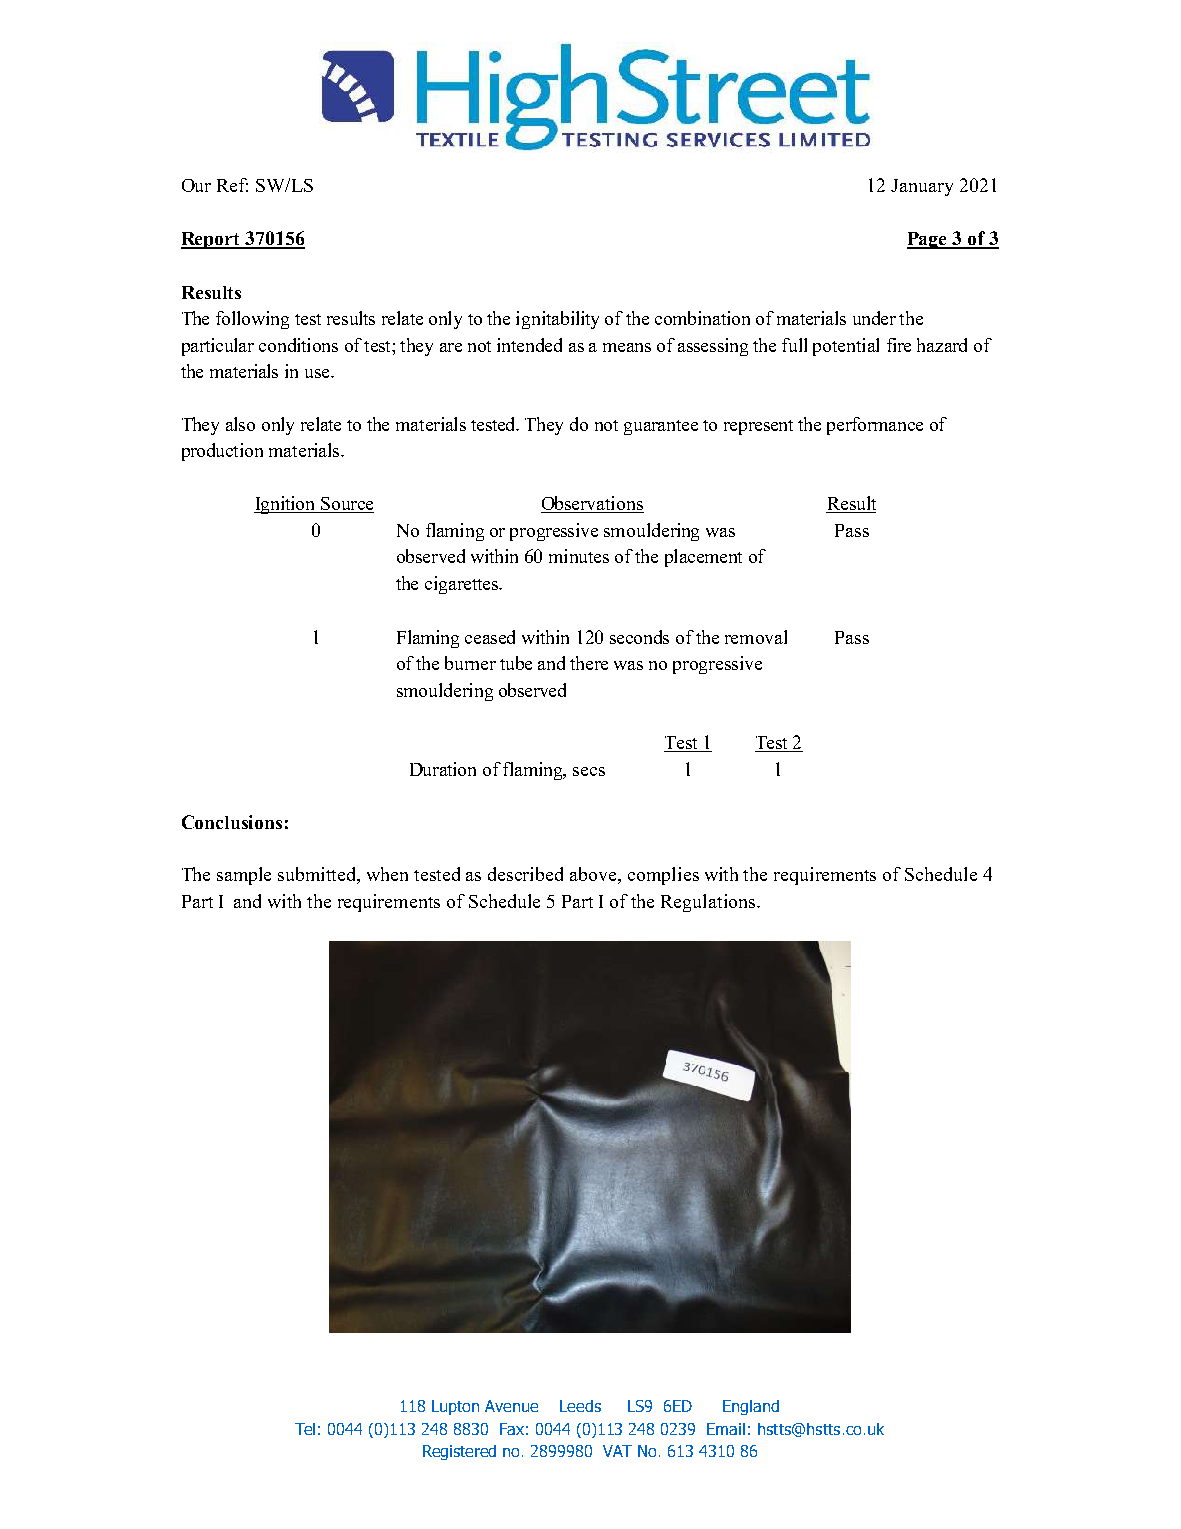 This screenshot has width=1181, height=1529. Describe the element at coordinates (928, 240) in the screenshot. I see `Page` at that location.
